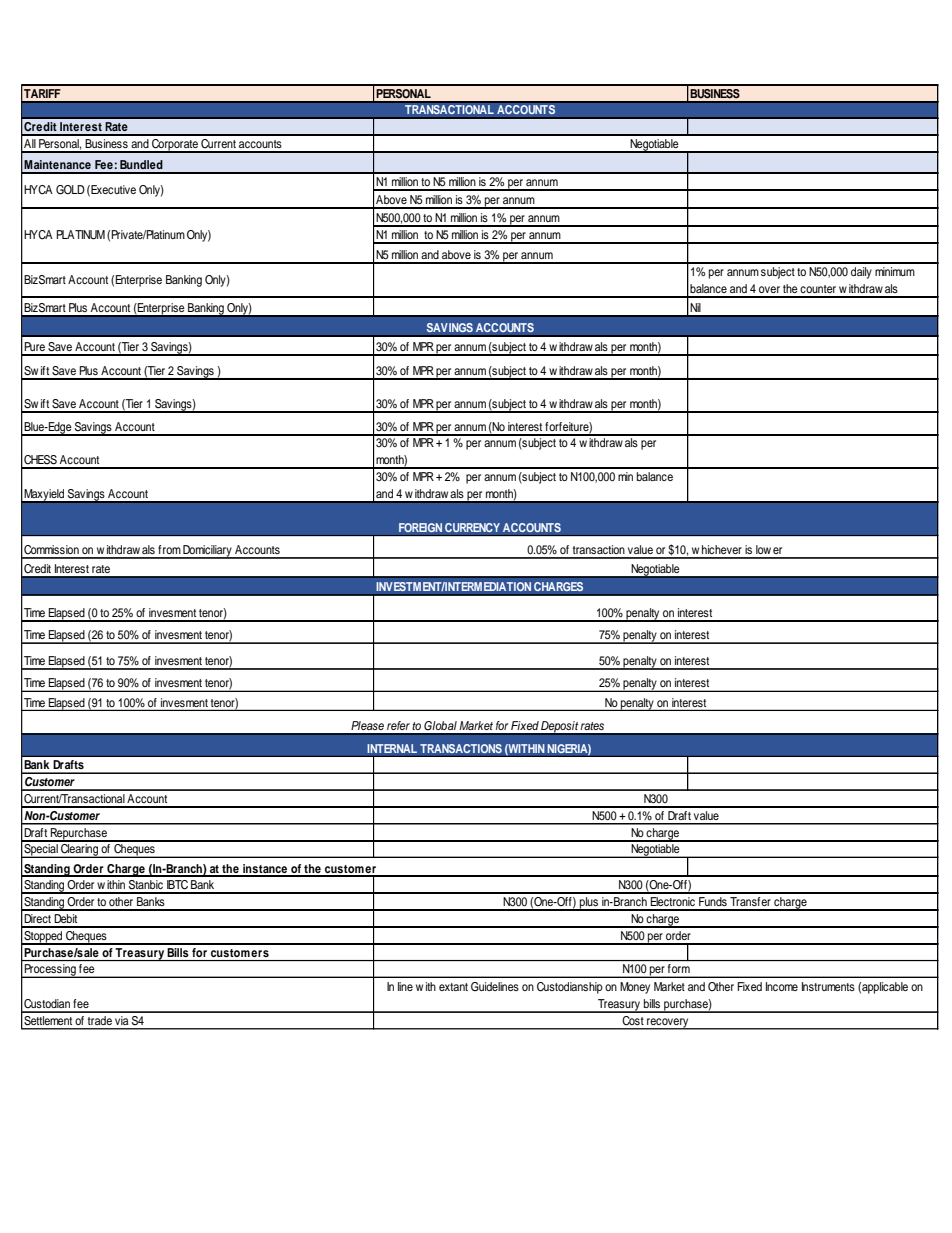 This document has height=1233, width=952. I want to click on Income, so click(782, 986).
